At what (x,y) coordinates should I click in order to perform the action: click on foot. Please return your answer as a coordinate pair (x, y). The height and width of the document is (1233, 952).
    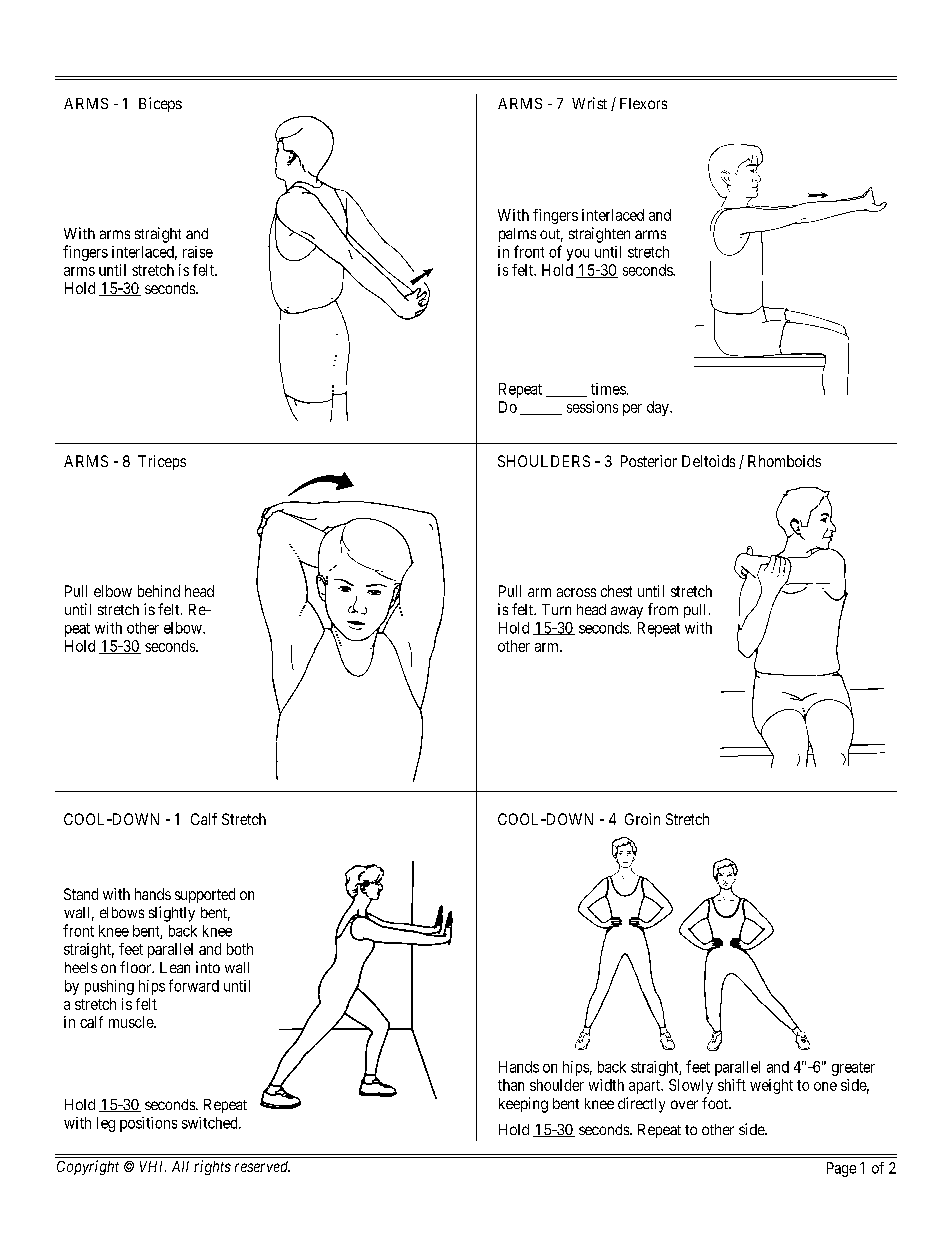
    Looking at the image, I should click on (716, 1103).
